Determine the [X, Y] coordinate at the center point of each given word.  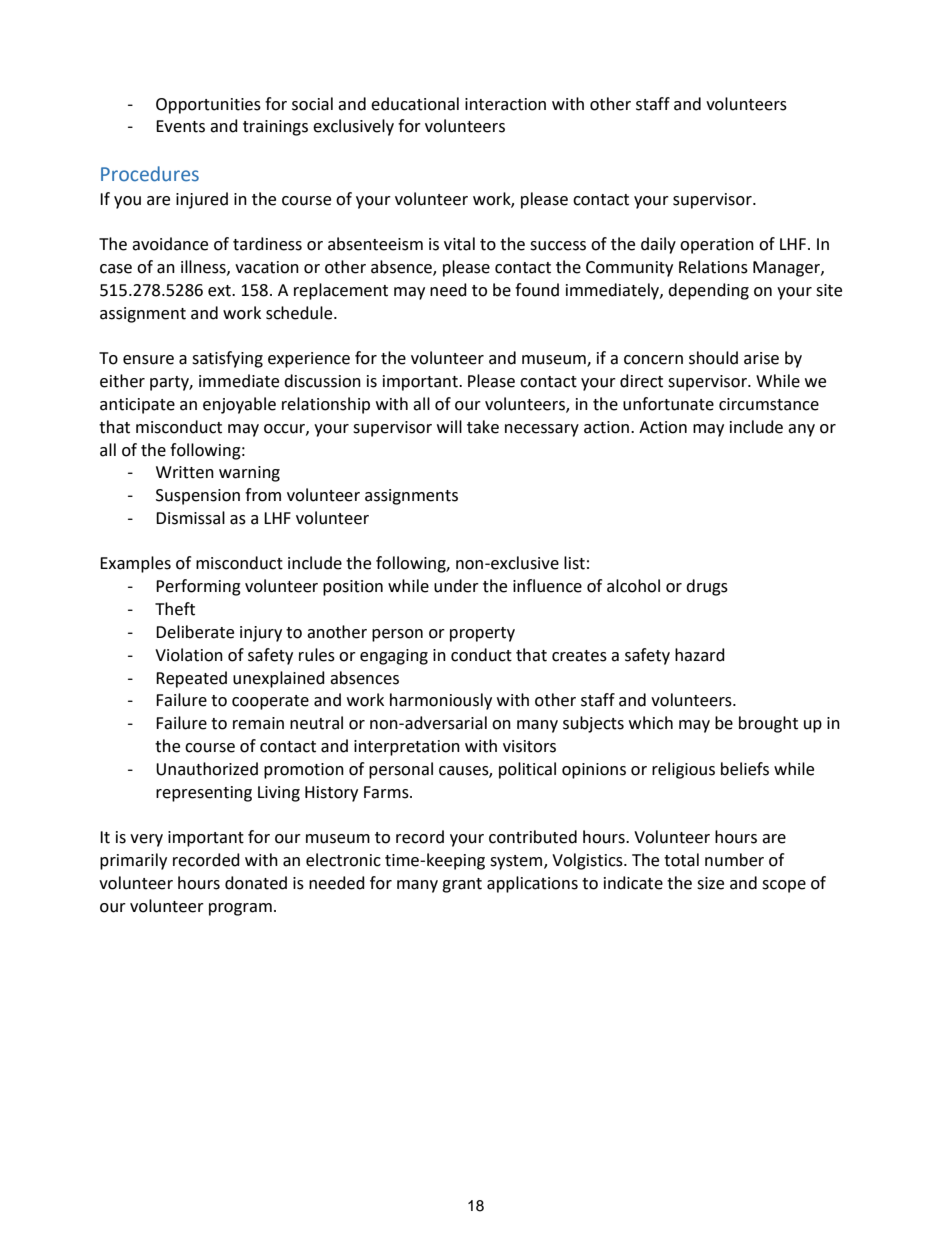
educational [415, 104]
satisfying [227, 359]
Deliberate [195, 632]
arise [761, 358]
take [483, 427]
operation [717, 246]
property [482, 634]
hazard [700, 655]
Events [180, 126]
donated [256, 883]
